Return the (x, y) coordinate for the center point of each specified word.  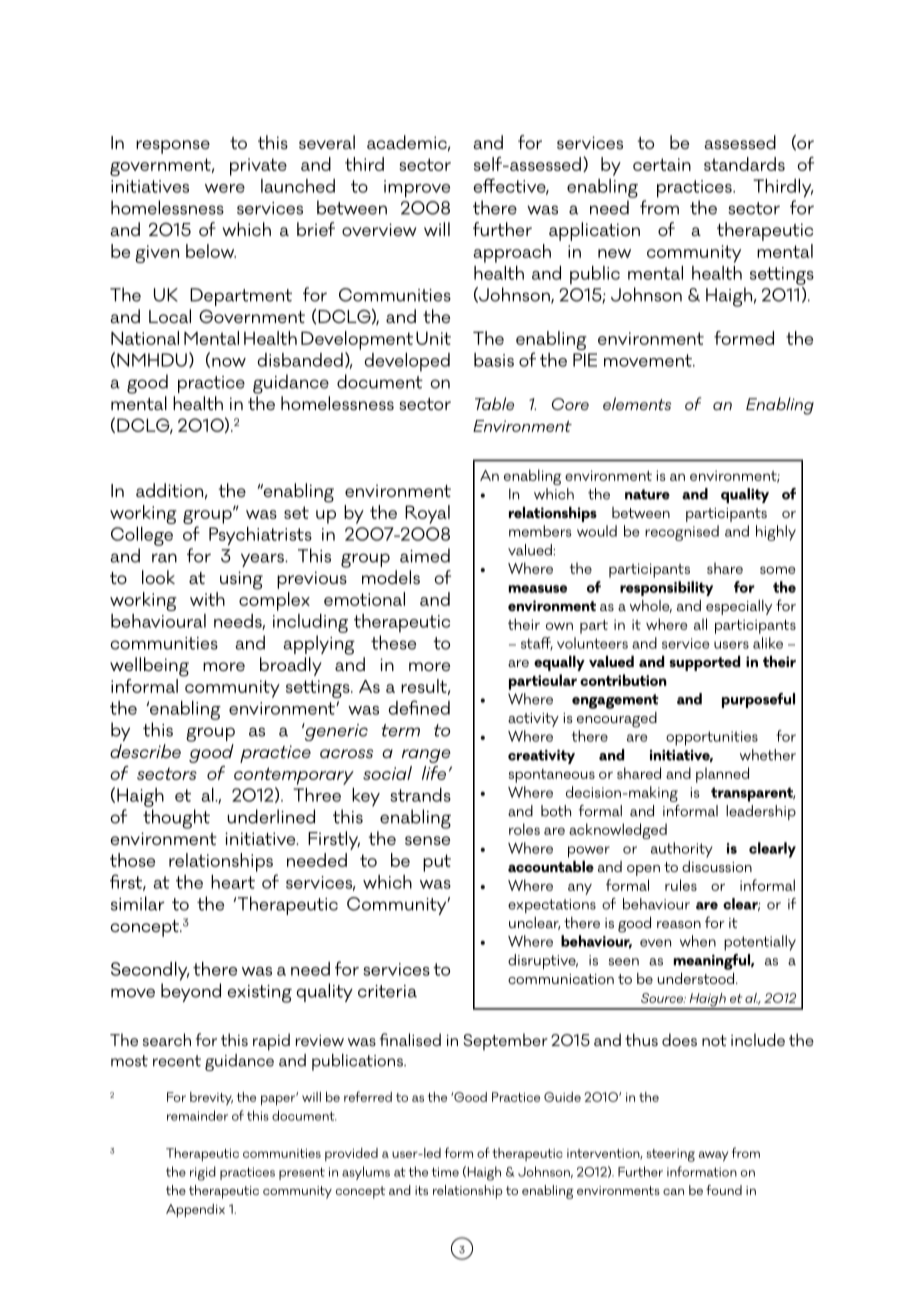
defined (419, 707)
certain (662, 164)
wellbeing (149, 667)
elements (637, 403)
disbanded (300, 360)
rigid (203, 1173)
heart (233, 882)
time (445, 1172)
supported (704, 663)
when (698, 941)
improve (417, 189)
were (225, 188)
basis (494, 360)
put (437, 863)
